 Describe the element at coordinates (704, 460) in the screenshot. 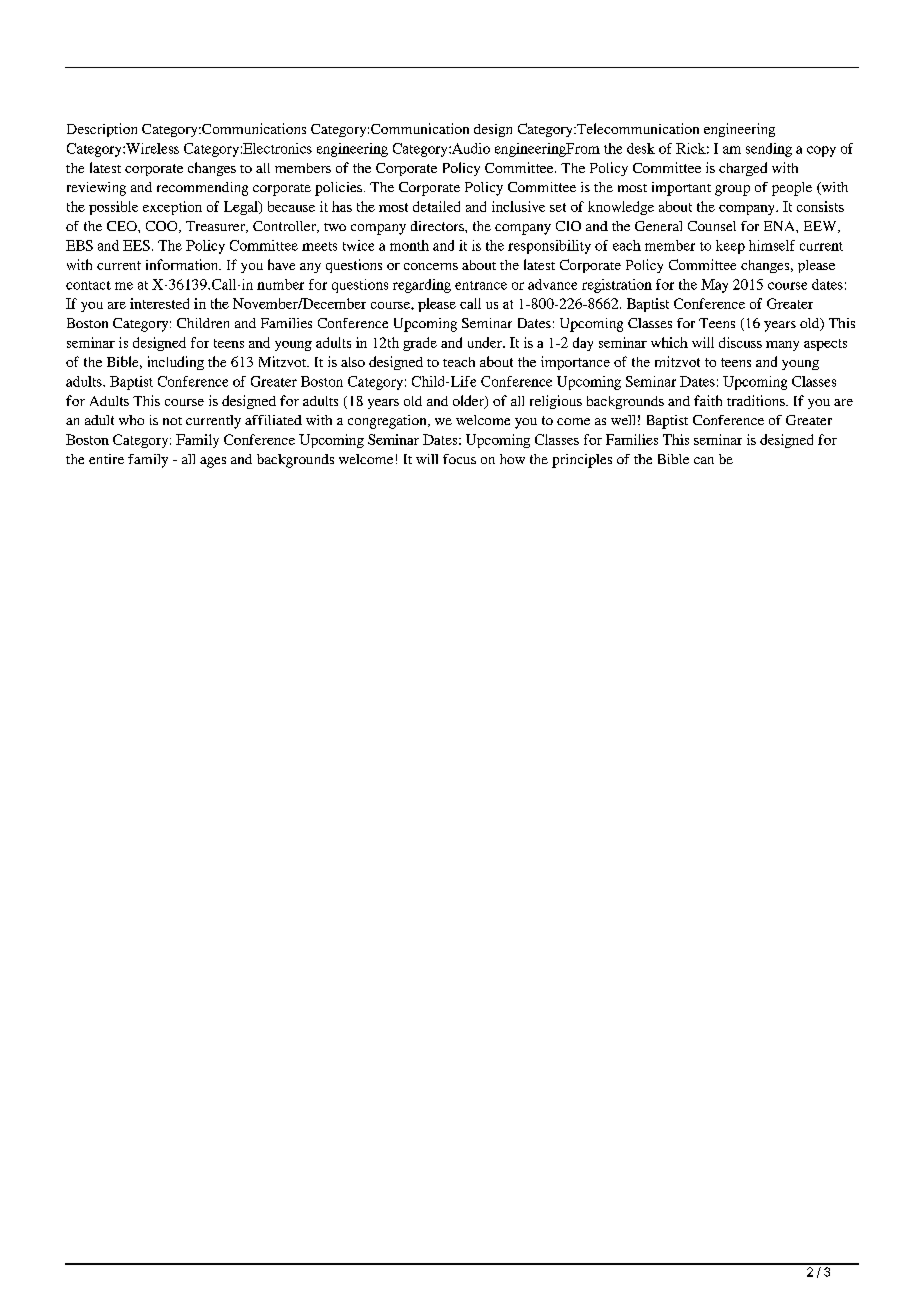

I see `can` at that location.
